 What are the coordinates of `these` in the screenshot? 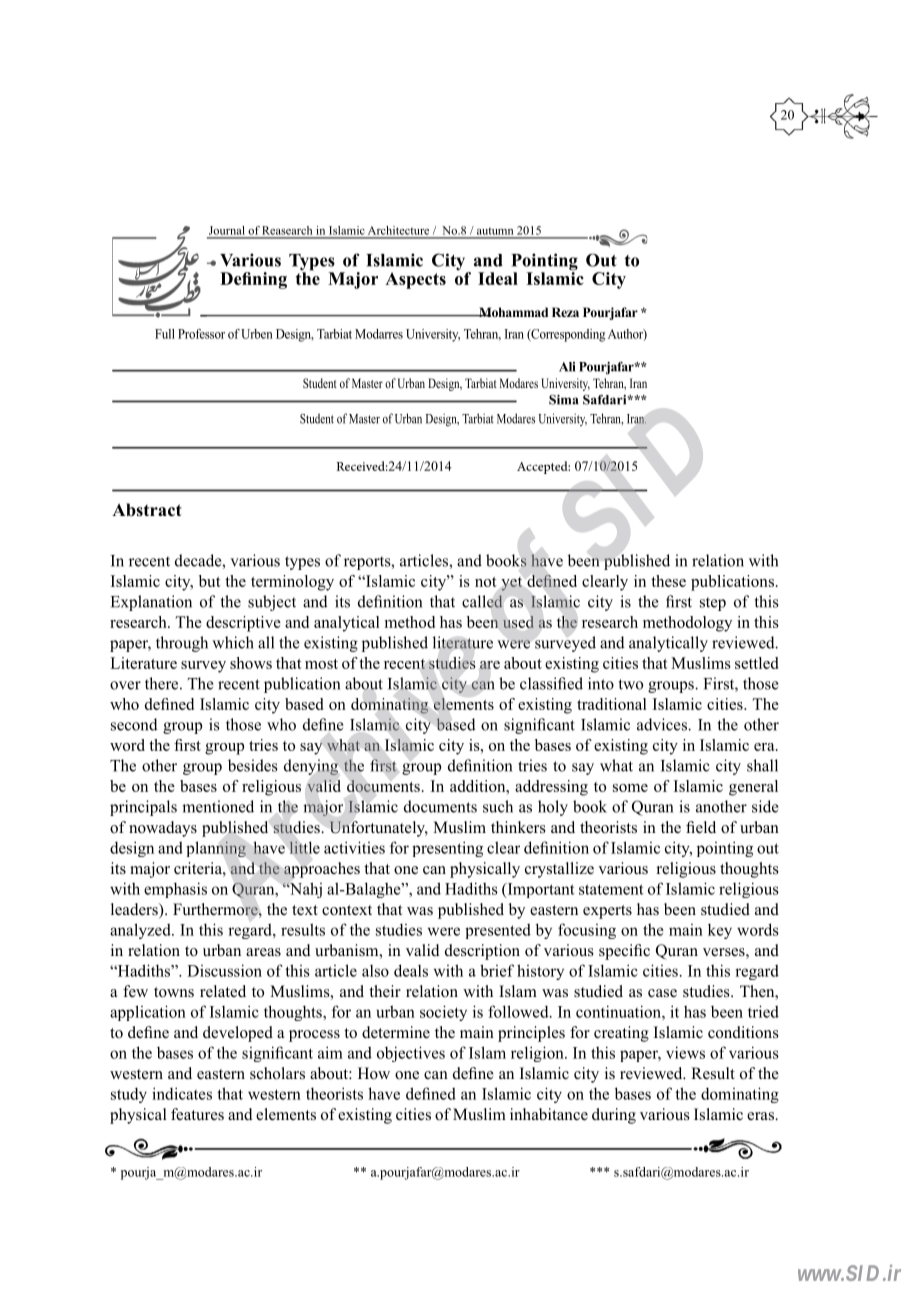 It's located at (668, 581).
